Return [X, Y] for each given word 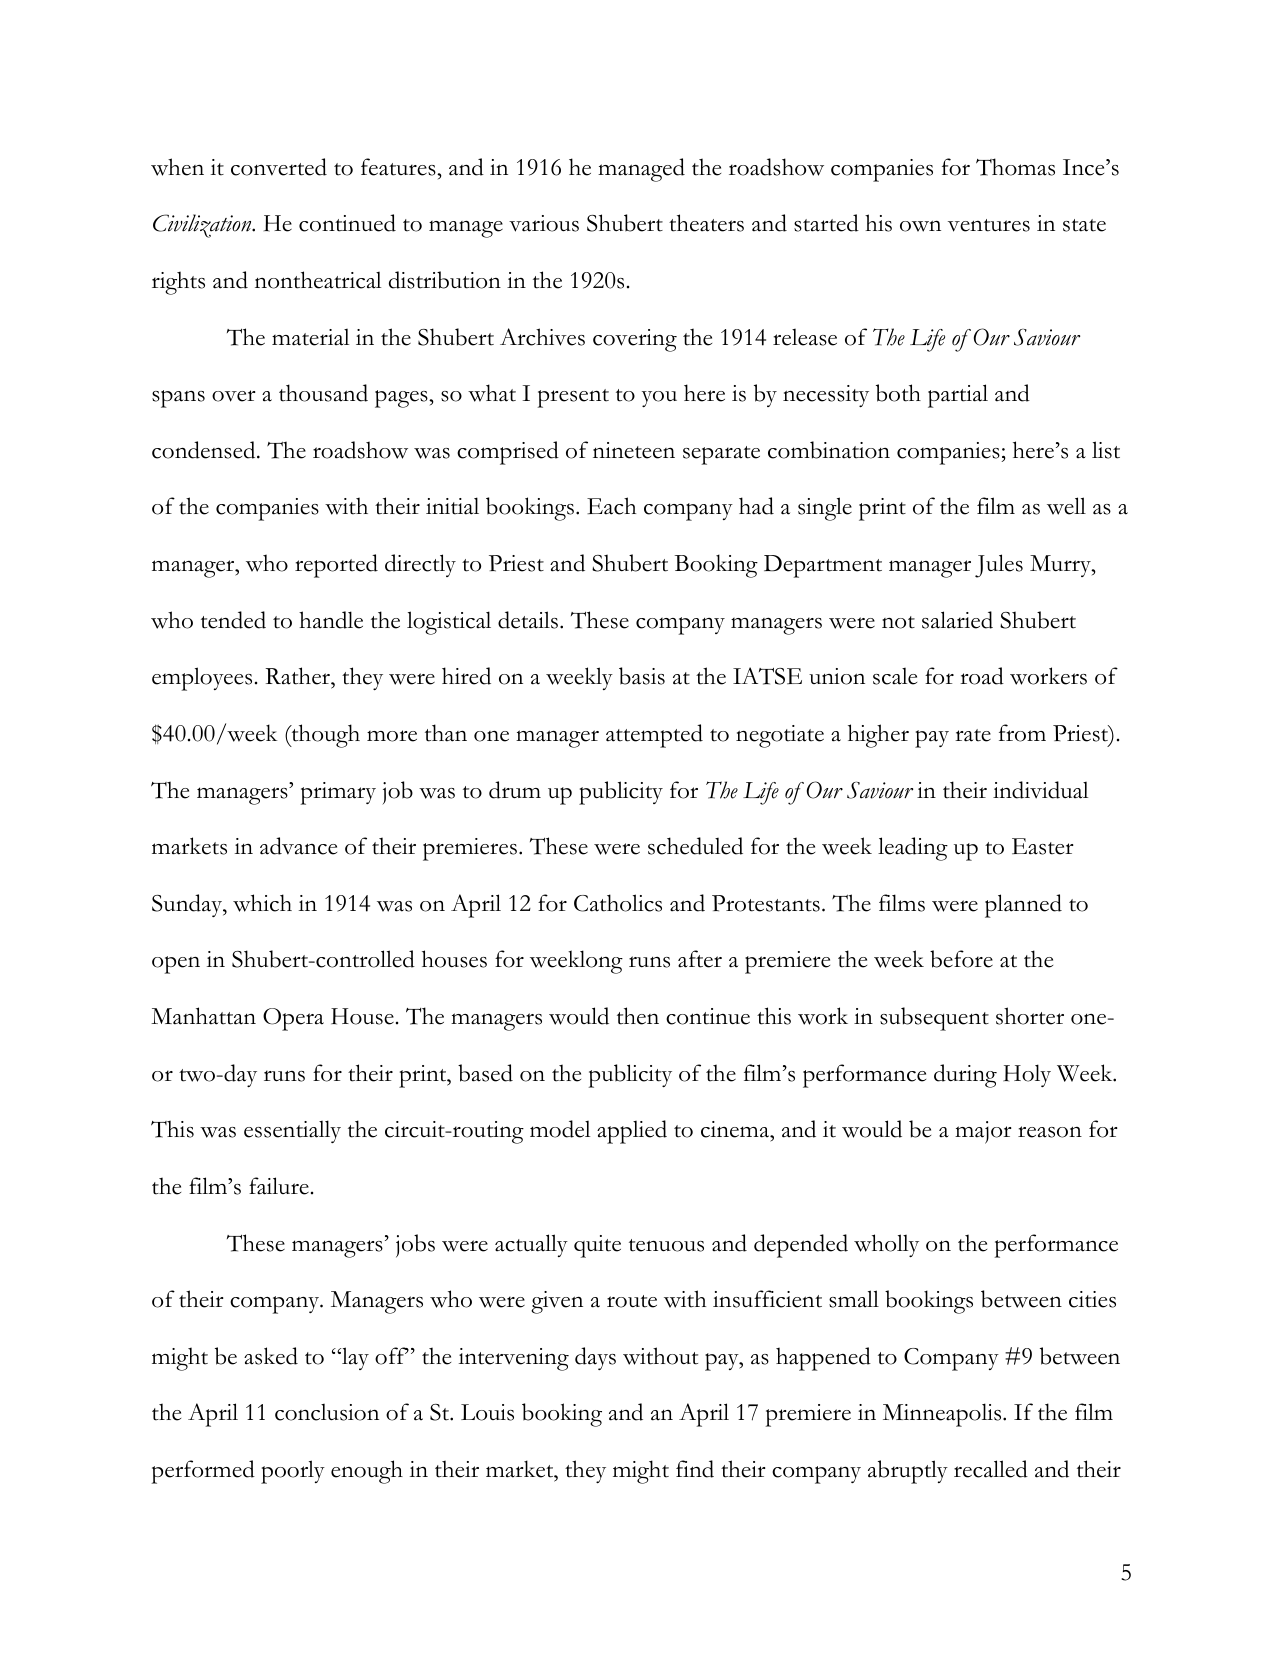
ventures [989, 225]
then [638, 1016]
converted [279, 167]
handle [331, 620]
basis [642, 676]
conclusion [327, 1412]
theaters [706, 223]
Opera [293, 1019]
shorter [1030, 1016]
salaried [957, 620]
